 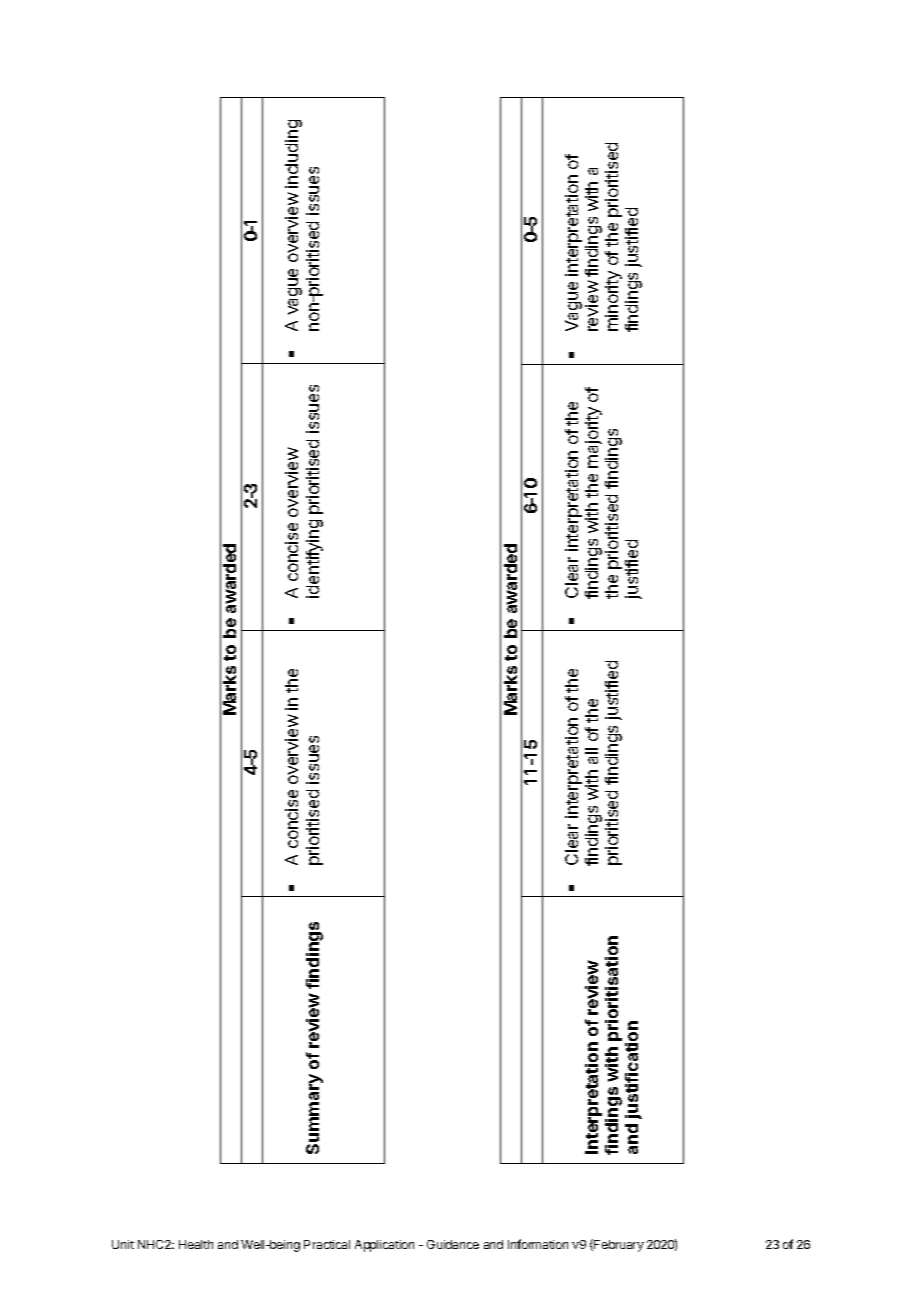 I want to click on Health, so click(x=196, y=1244).
